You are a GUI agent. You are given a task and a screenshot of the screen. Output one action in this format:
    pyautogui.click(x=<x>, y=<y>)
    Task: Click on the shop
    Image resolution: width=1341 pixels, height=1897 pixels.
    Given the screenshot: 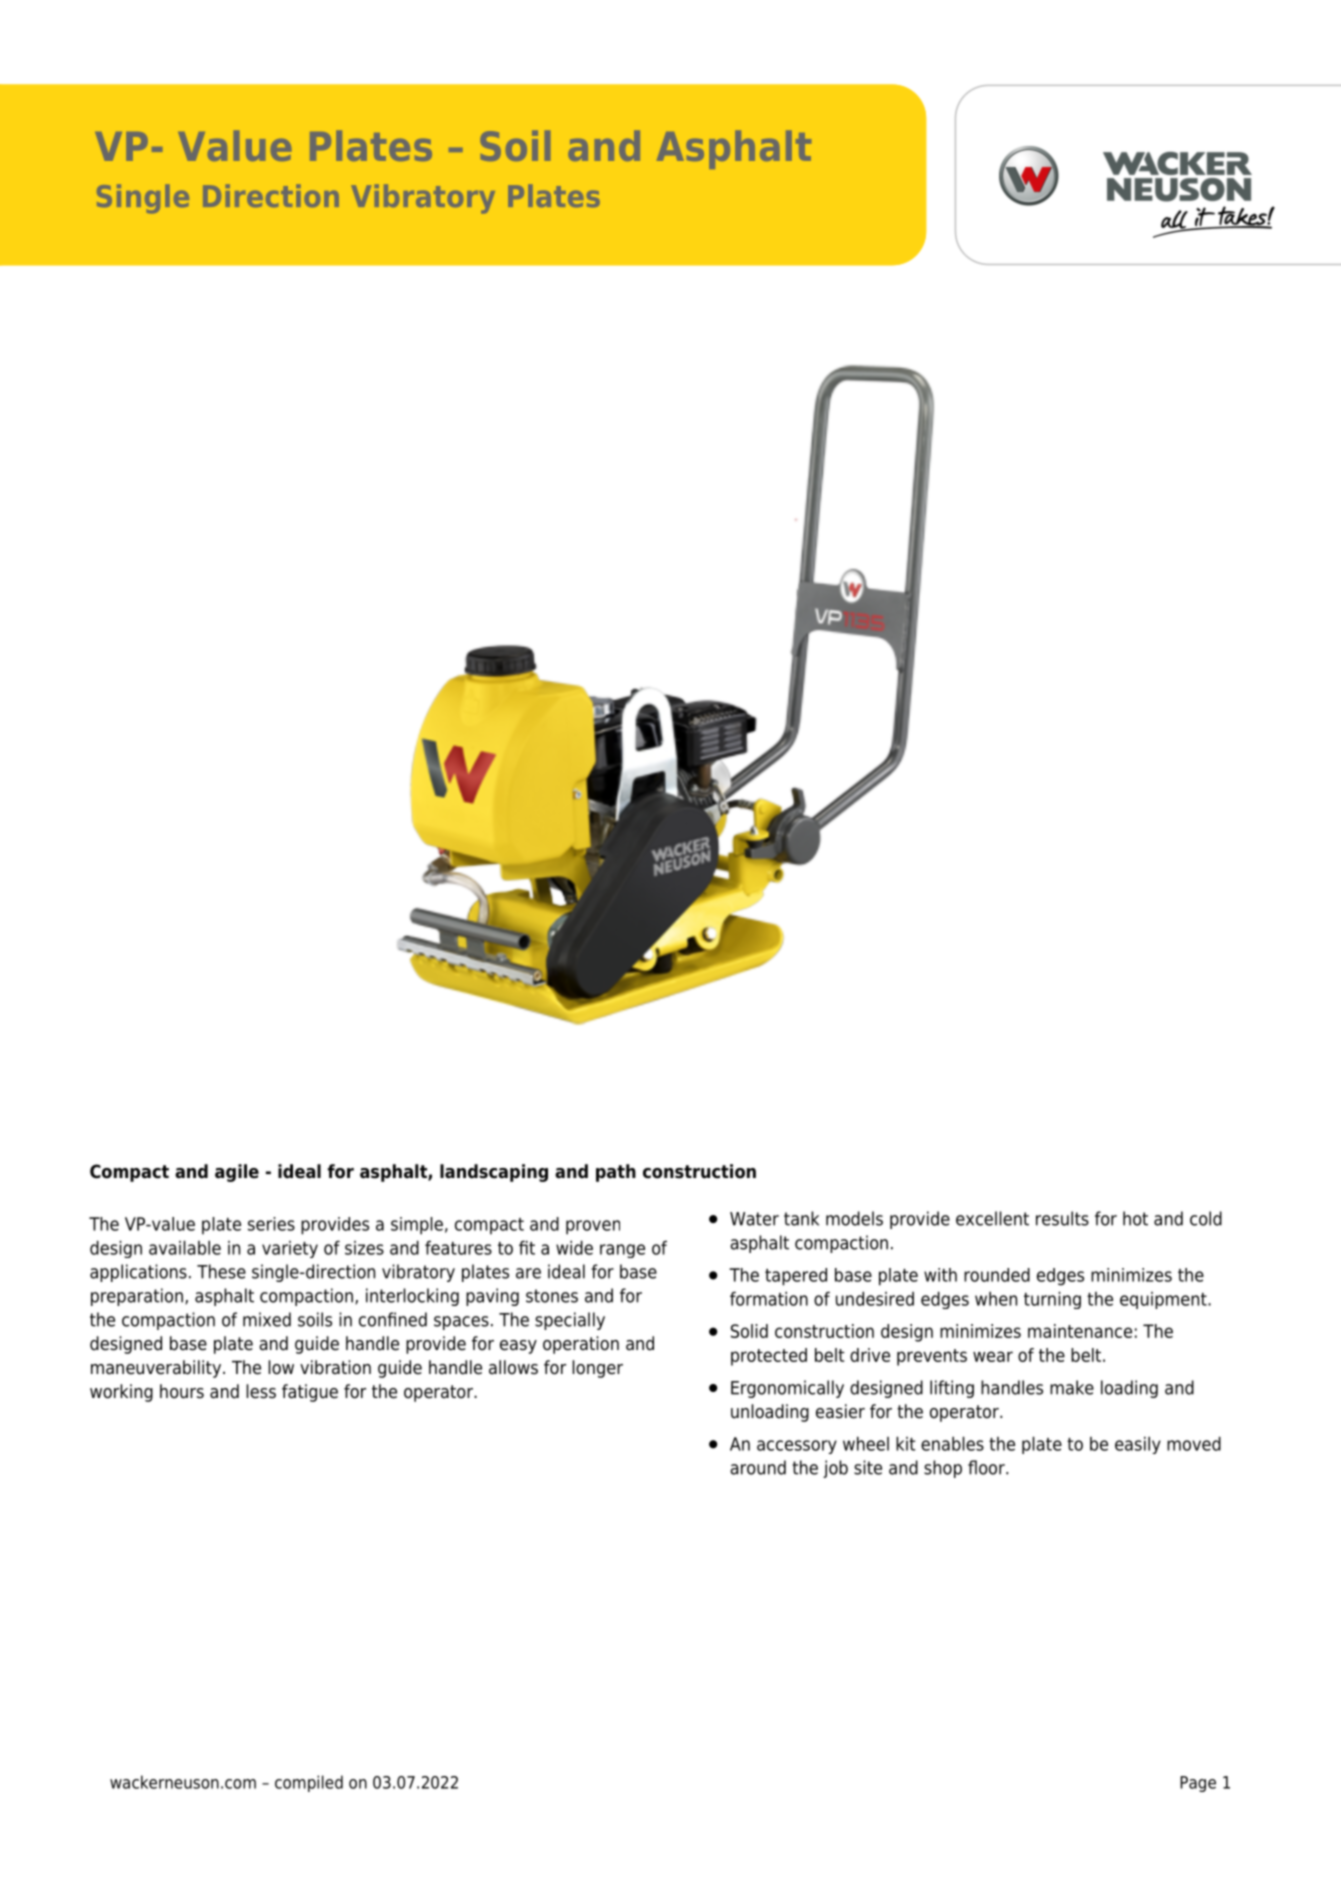 What is the action you would take?
    pyautogui.click(x=943, y=1469)
